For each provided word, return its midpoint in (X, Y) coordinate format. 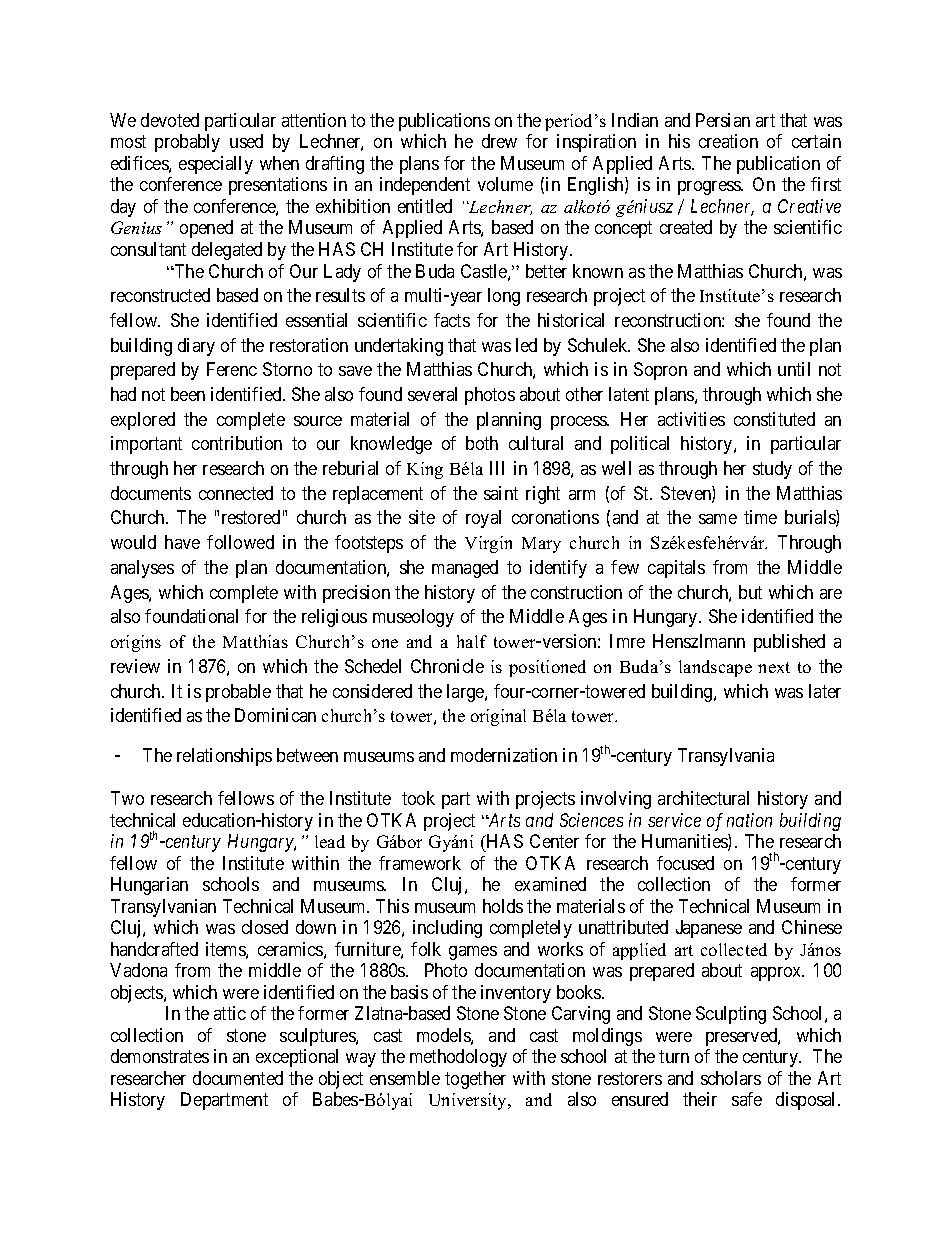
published (789, 643)
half (472, 641)
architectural (703, 798)
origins (136, 643)
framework (420, 863)
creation (728, 141)
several (432, 394)
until (794, 369)
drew (499, 141)
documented (238, 1078)
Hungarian (149, 886)
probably (187, 143)
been (188, 394)
